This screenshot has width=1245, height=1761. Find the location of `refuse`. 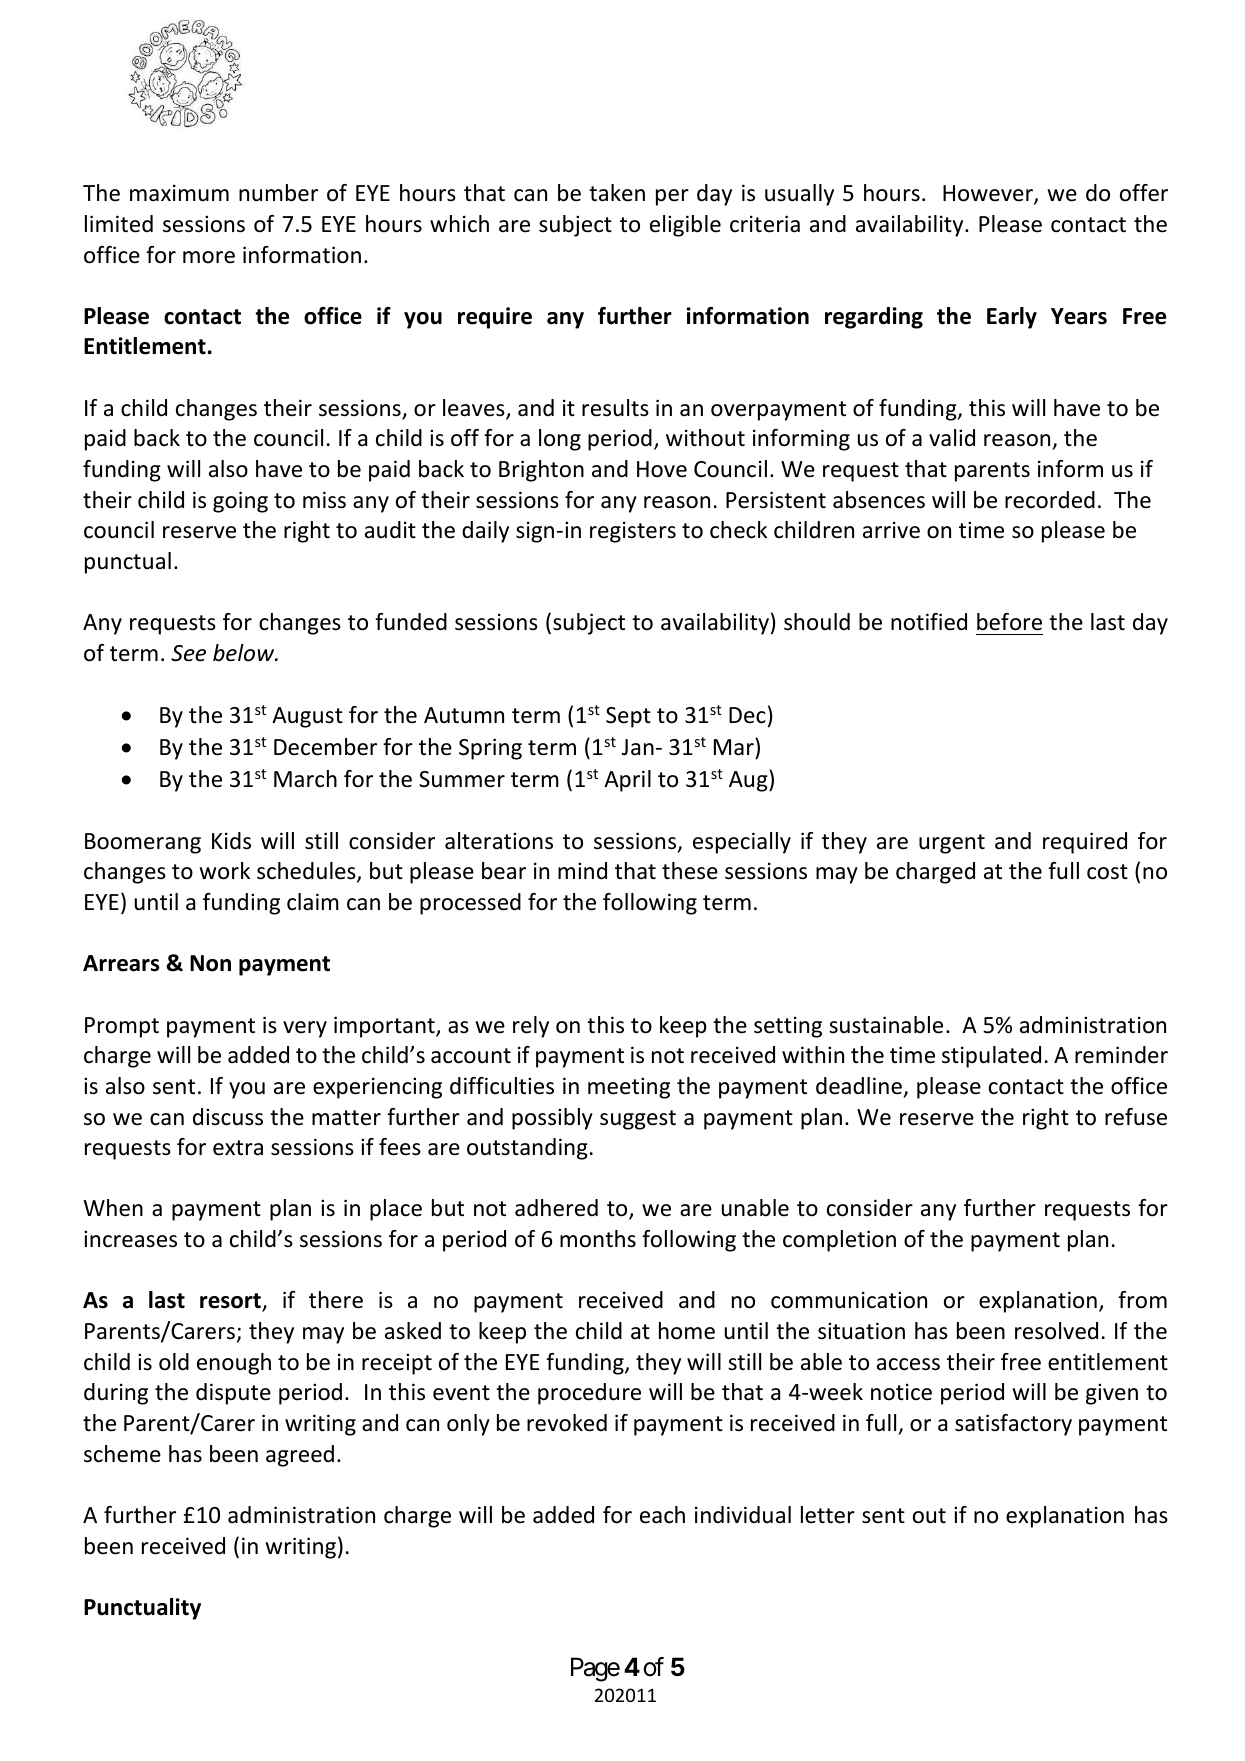

refuse is located at coordinates (1136, 1117).
